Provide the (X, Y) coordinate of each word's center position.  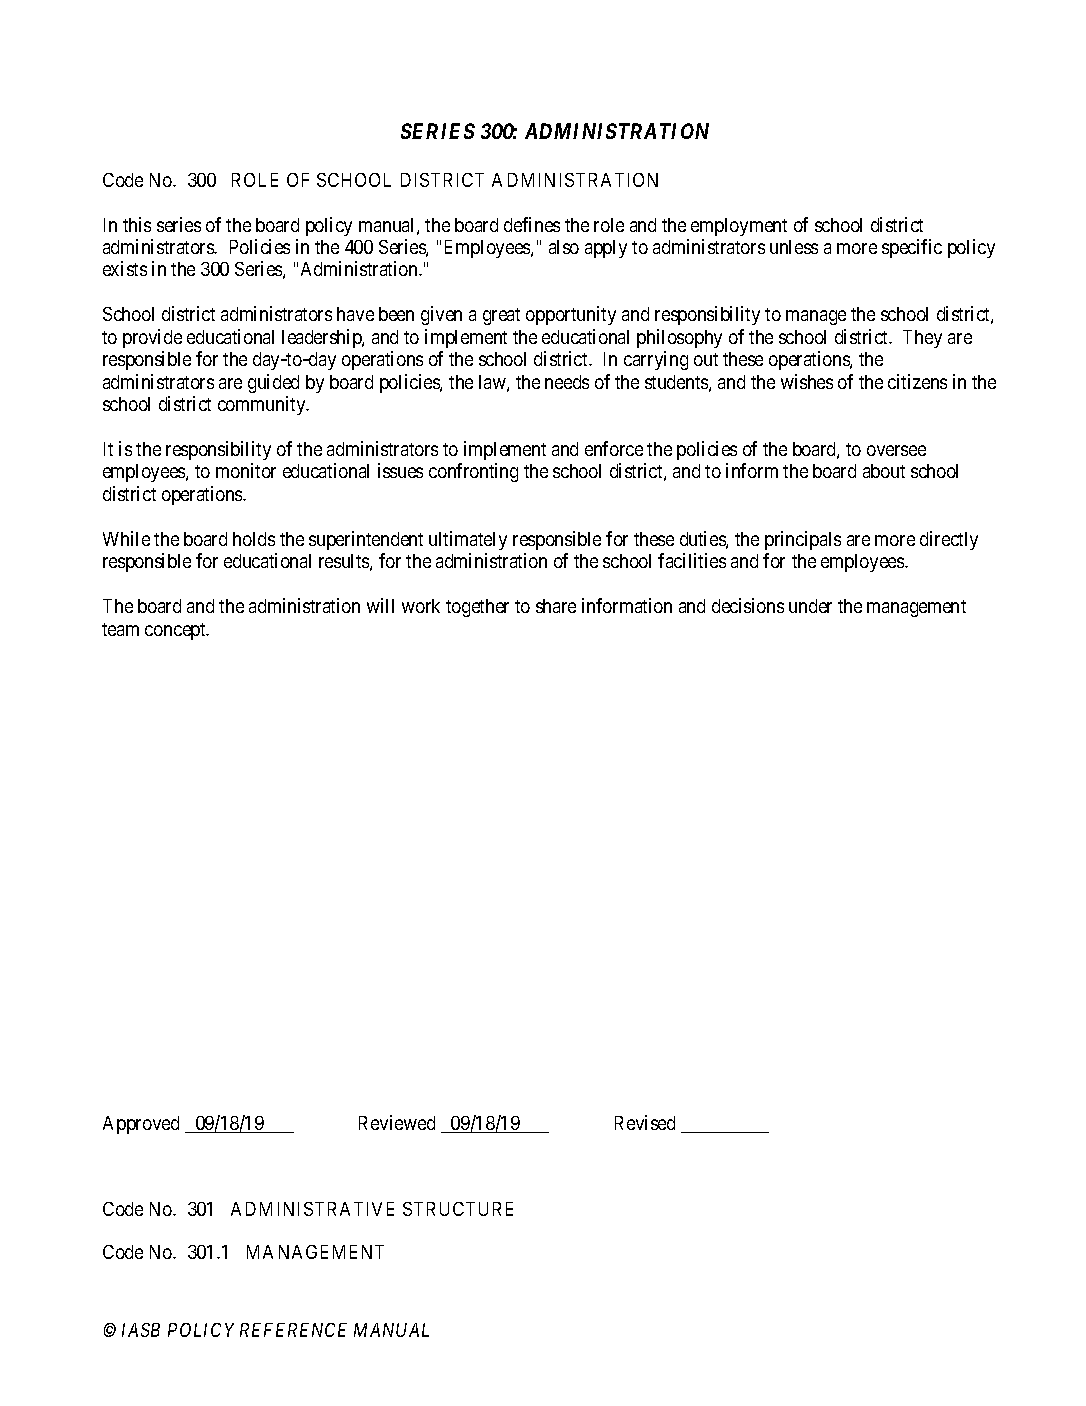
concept (176, 631)
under (810, 606)
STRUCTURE (458, 1209)
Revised (645, 1122)
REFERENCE (293, 1330)
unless (794, 247)
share (556, 606)
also (564, 247)
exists (125, 268)
